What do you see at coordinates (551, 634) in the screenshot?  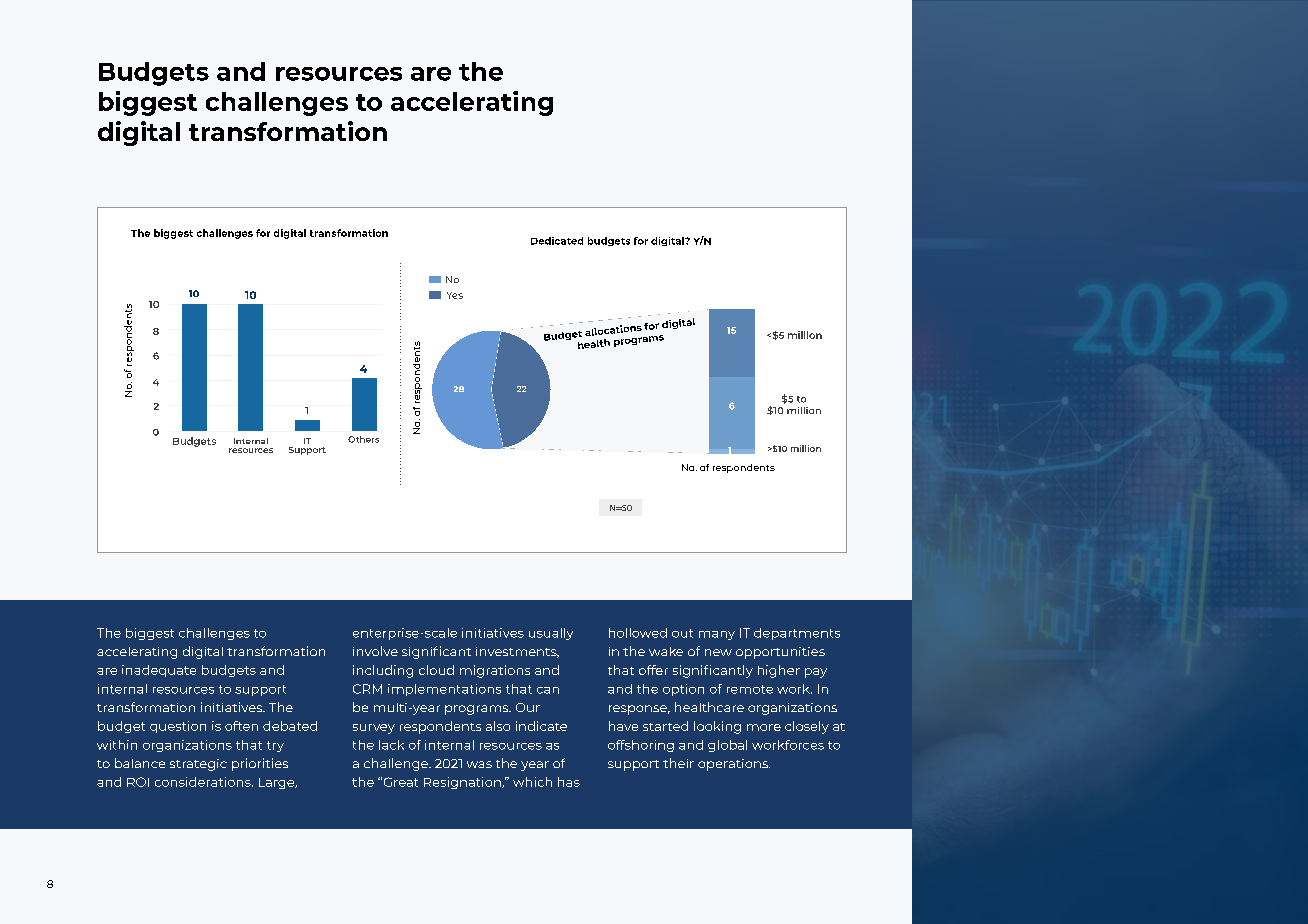 I see `usually` at bounding box center [551, 634].
